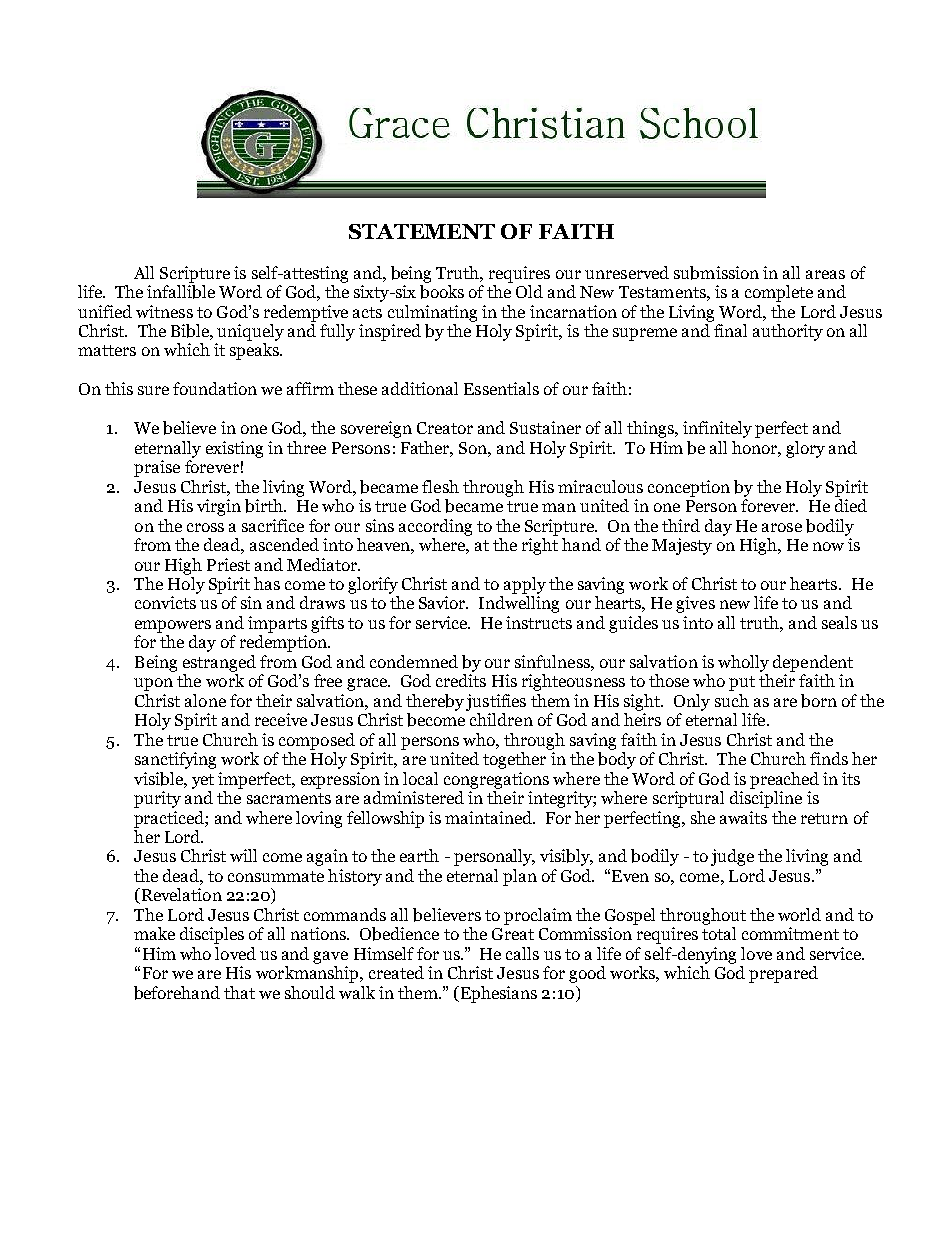  What do you see at coordinates (716, 273) in the page?
I see `submission` at bounding box center [716, 273].
